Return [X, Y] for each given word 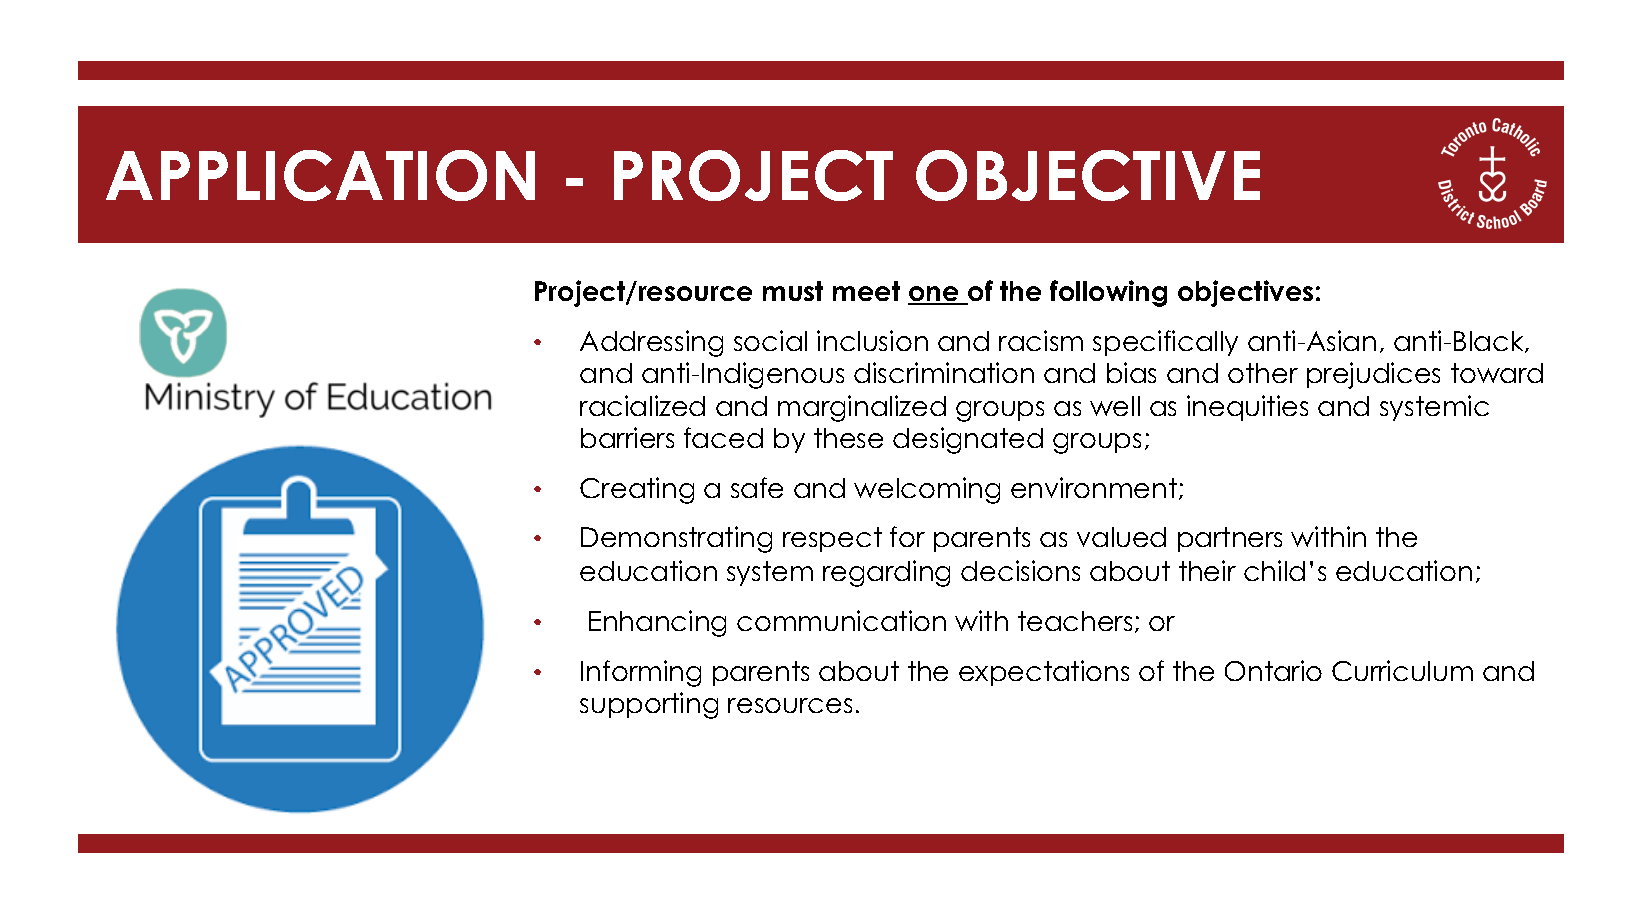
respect [832, 539]
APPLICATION [320, 175]
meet [866, 291]
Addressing [651, 343]
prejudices [1373, 375]
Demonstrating [676, 539]
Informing [641, 673]
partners [1230, 539]
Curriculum [1402, 670]
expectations [1044, 673]
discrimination [944, 372]
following [1108, 293]
